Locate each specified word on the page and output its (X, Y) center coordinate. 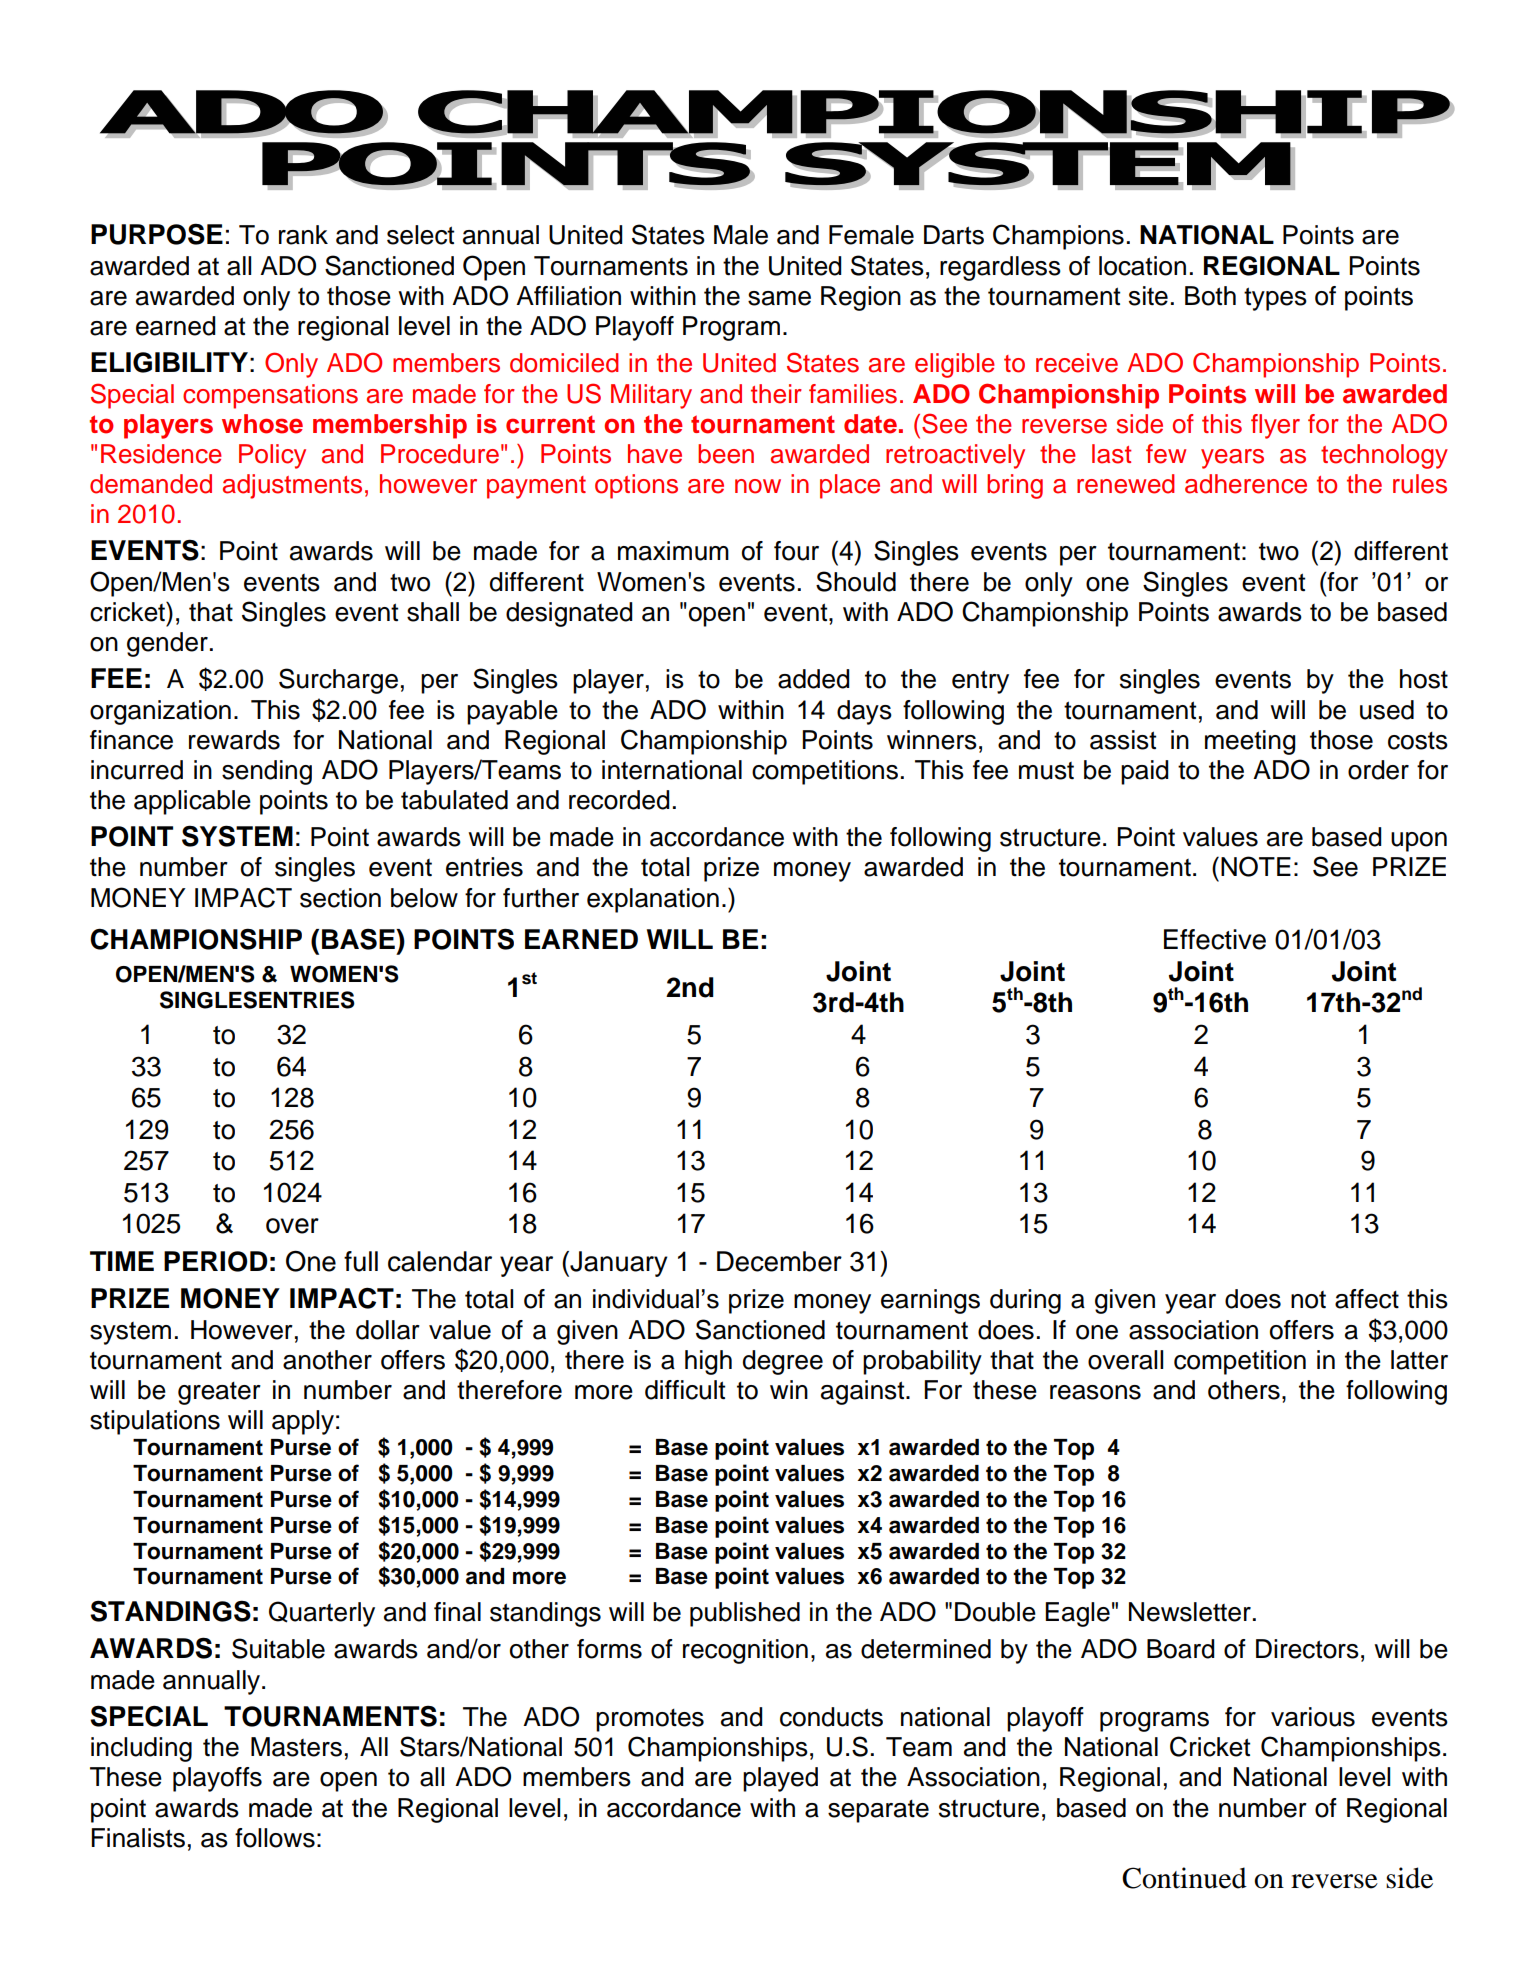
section (340, 898)
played (780, 1779)
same (779, 298)
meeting (1250, 742)
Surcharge (338, 681)
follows (275, 1838)
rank (303, 235)
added (814, 679)
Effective (1215, 939)
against (864, 1392)
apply (303, 1422)
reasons (1095, 1392)
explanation (653, 900)
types (1275, 299)
